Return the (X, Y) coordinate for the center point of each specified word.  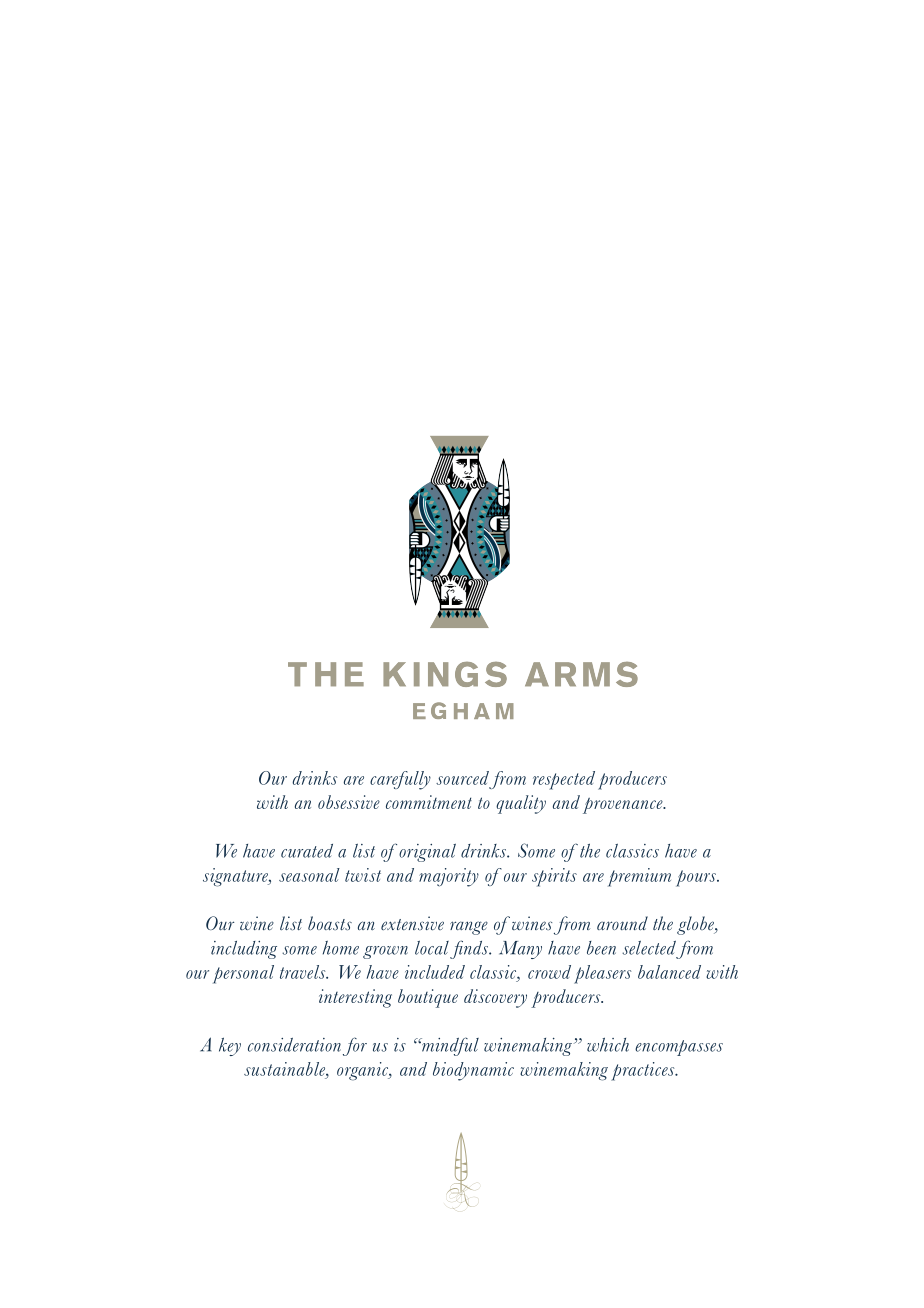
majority (449, 877)
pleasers (602, 974)
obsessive (349, 802)
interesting (355, 998)
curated (307, 851)
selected (649, 948)
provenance (624, 806)
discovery (495, 998)
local (432, 948)
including (244, 950)
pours (697, 878)
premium (639, 877)
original (427, 853)
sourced (462, 778)
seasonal (309, 875)
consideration (294, 1045)
